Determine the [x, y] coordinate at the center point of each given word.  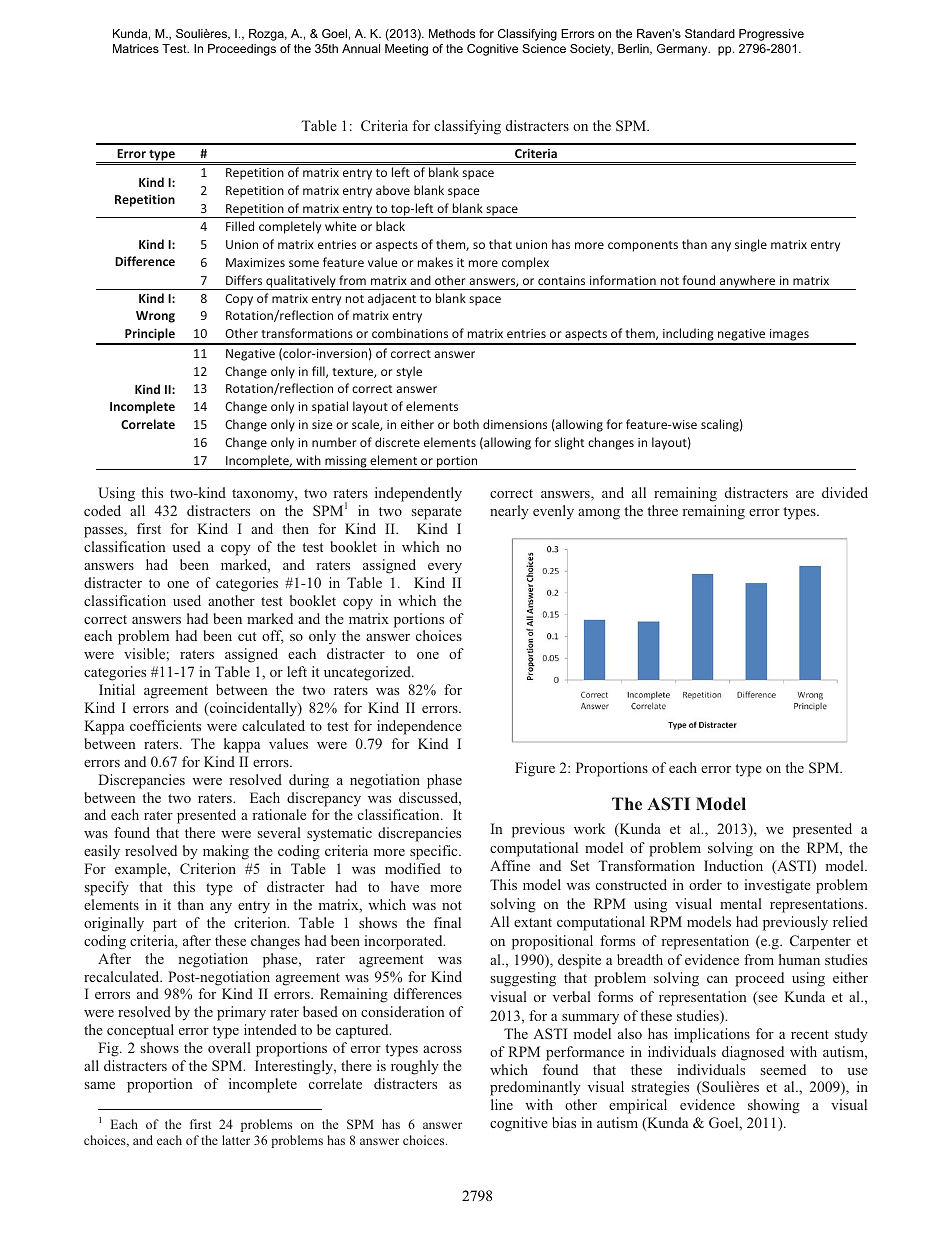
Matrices [136, 48]
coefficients [165, 725]
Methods [452, 33]
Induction [733, 865]
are [805, 494]
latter [236, 1140]
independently [418, 494]
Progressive [771, 35]
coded [102, 510]
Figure [535, 769]
